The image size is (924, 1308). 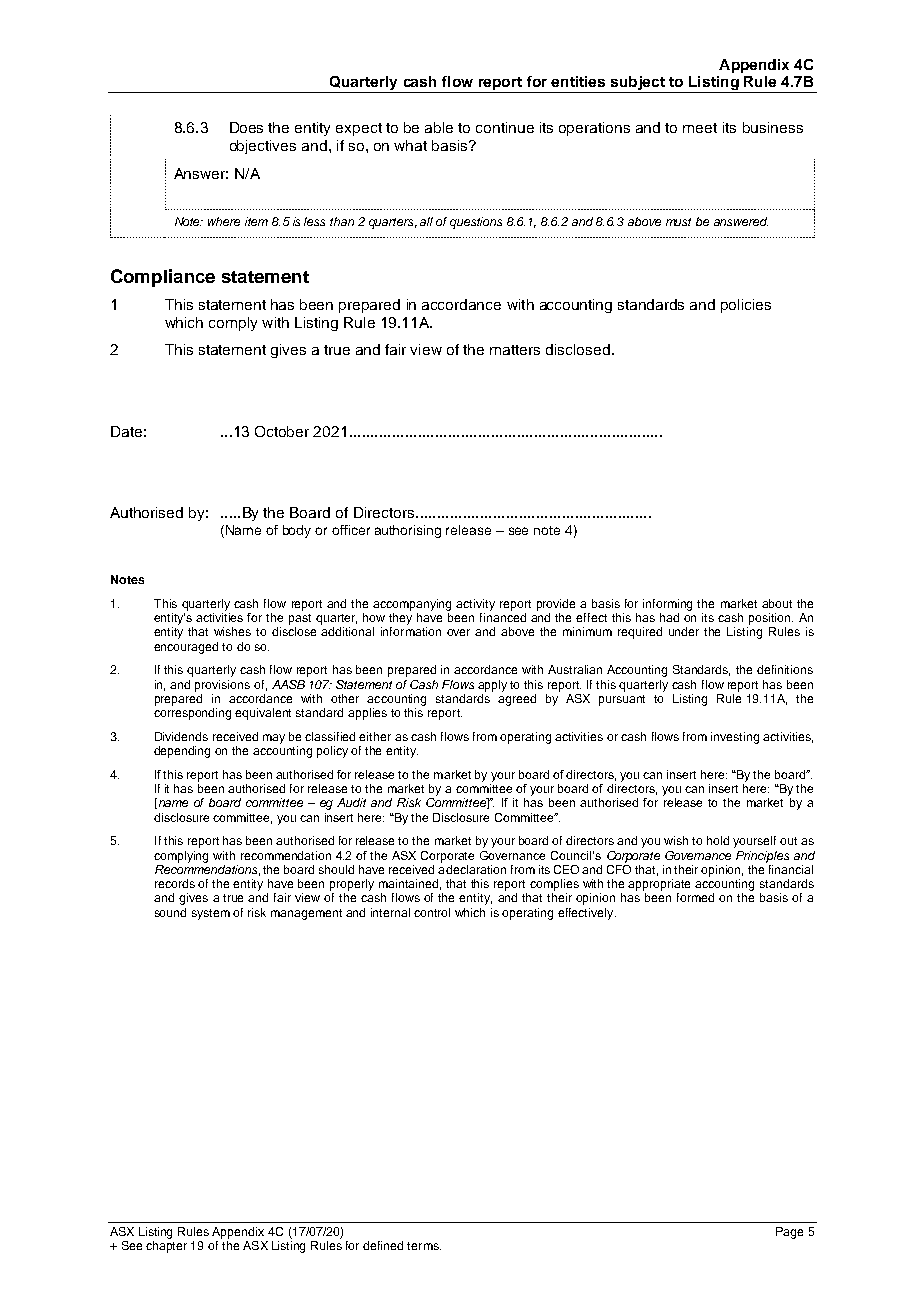 What do you see at coordinates (505, 127) in the screenshot?
I see `continue` at bounding box center [505, 127].
